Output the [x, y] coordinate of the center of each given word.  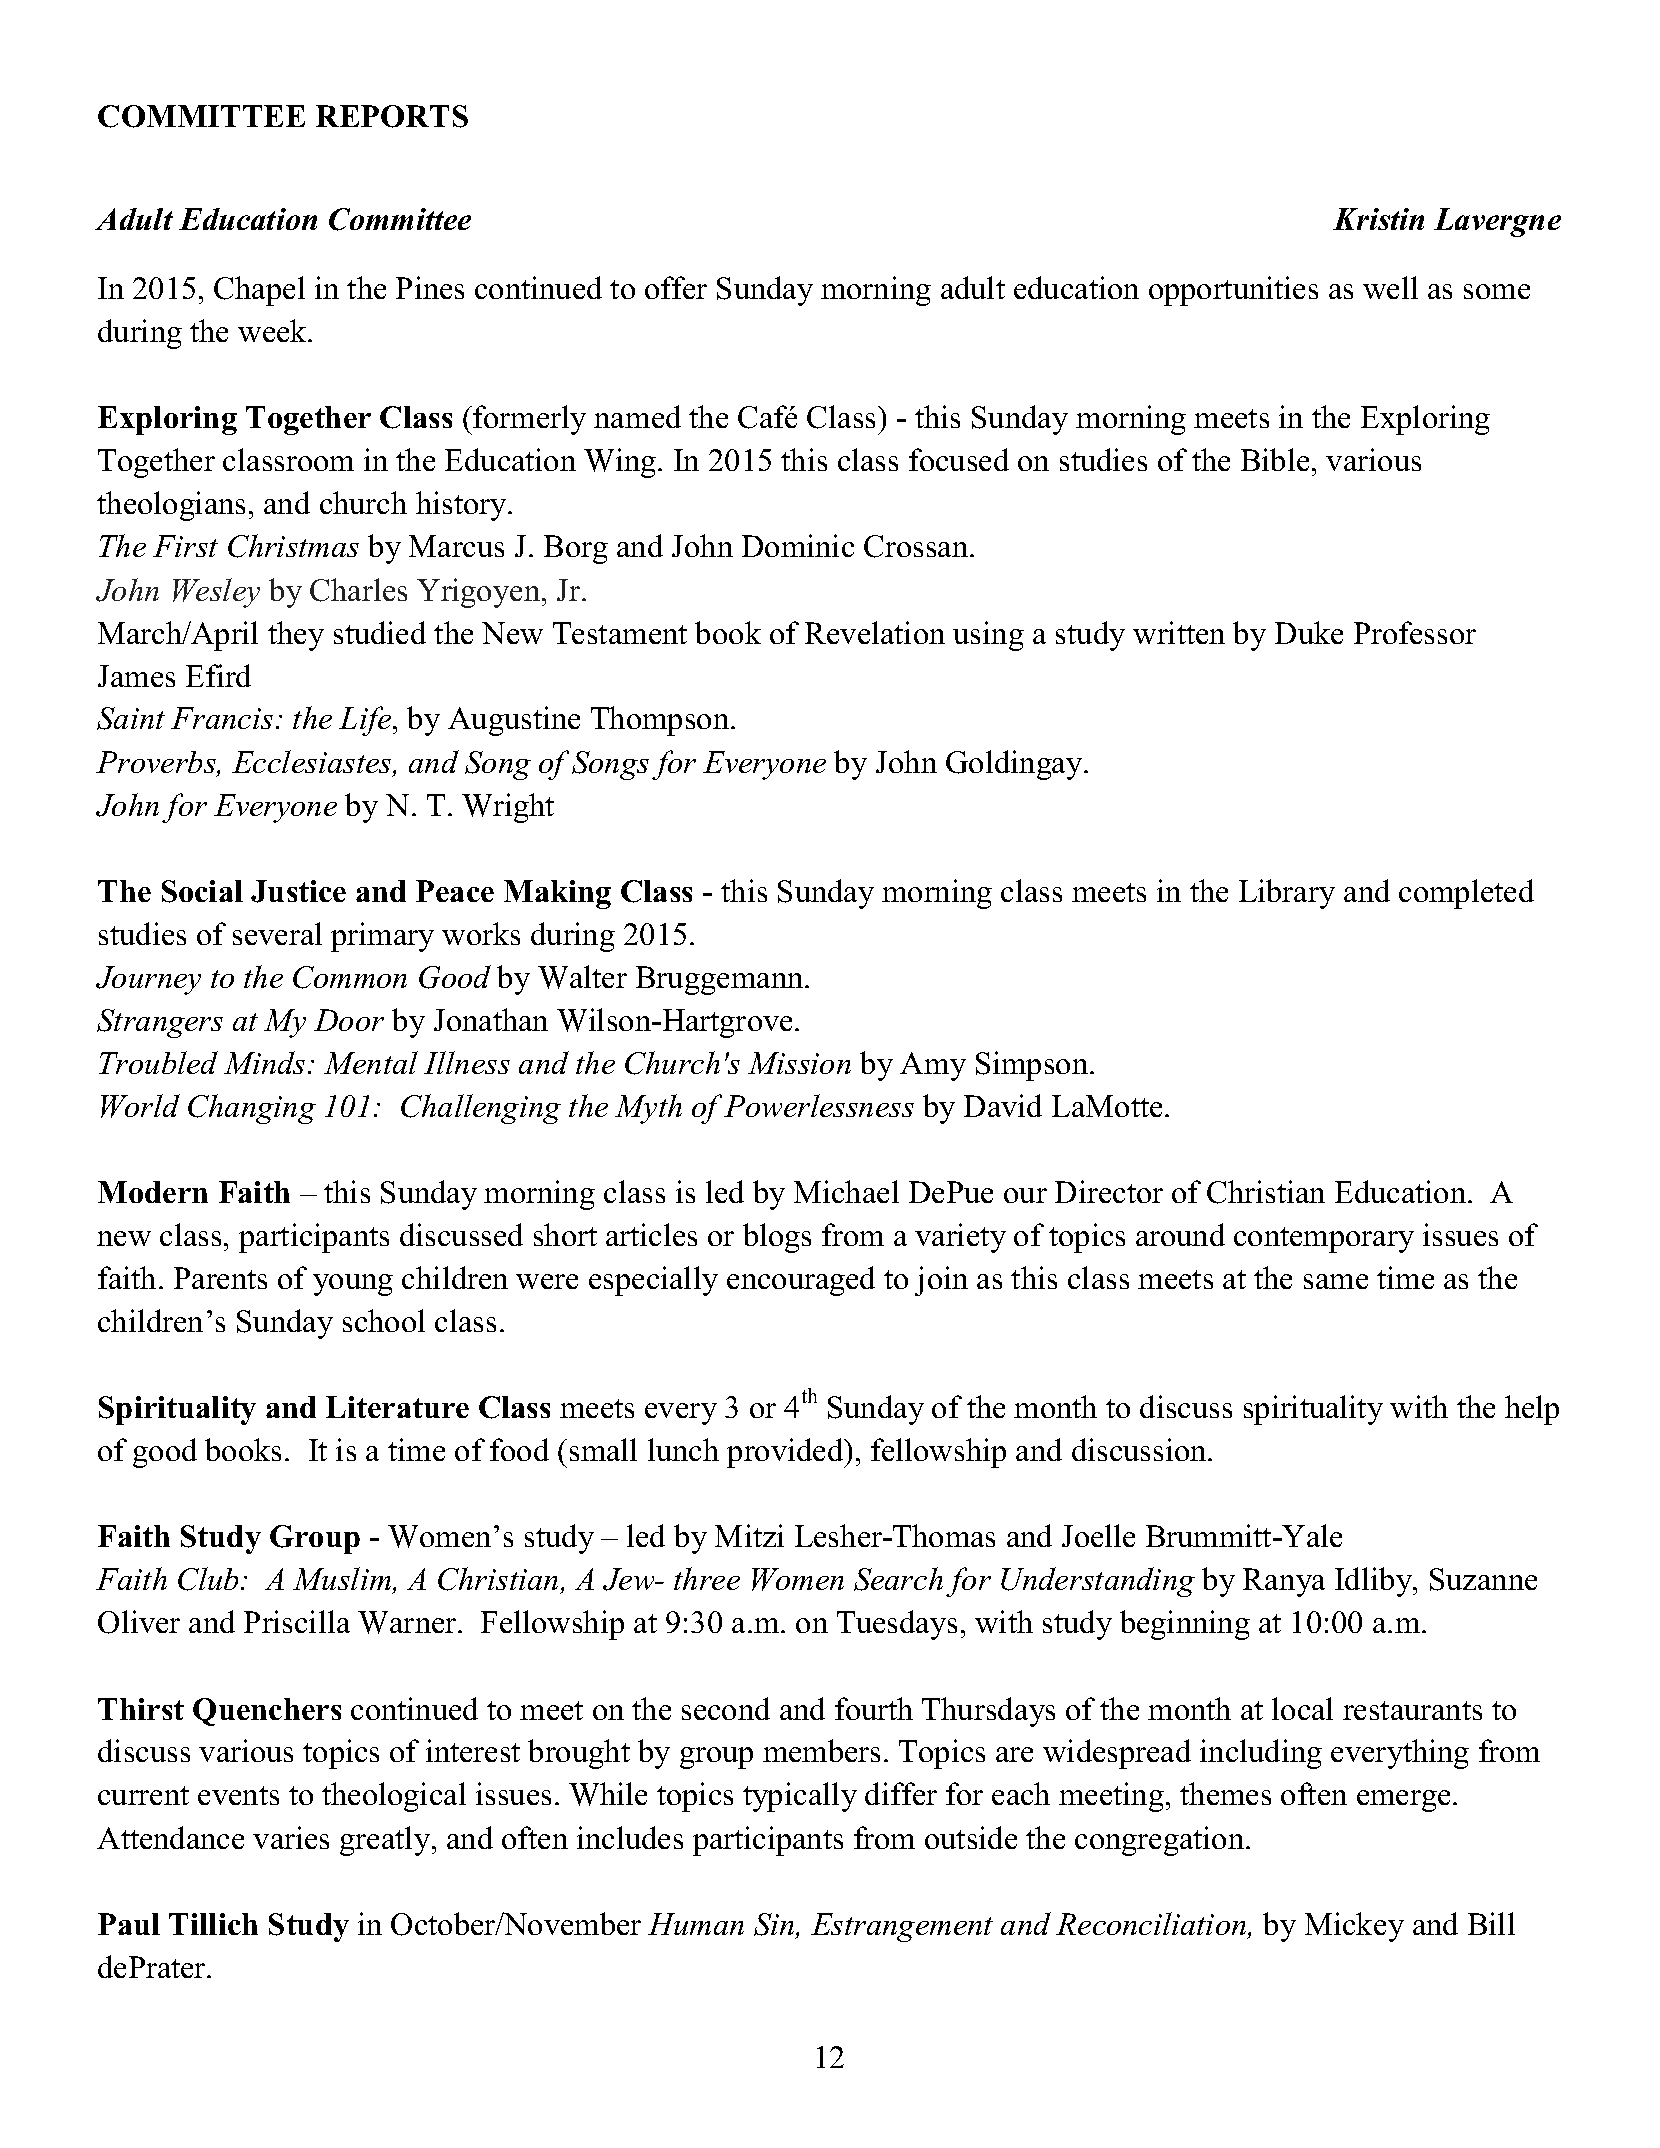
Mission [799, 1063]
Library [1287, 894]
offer [676, 287]
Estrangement [902, 1927]
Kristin [1378, 219]
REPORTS [392, 116]
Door [349, 1020]
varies [291, 1837]
